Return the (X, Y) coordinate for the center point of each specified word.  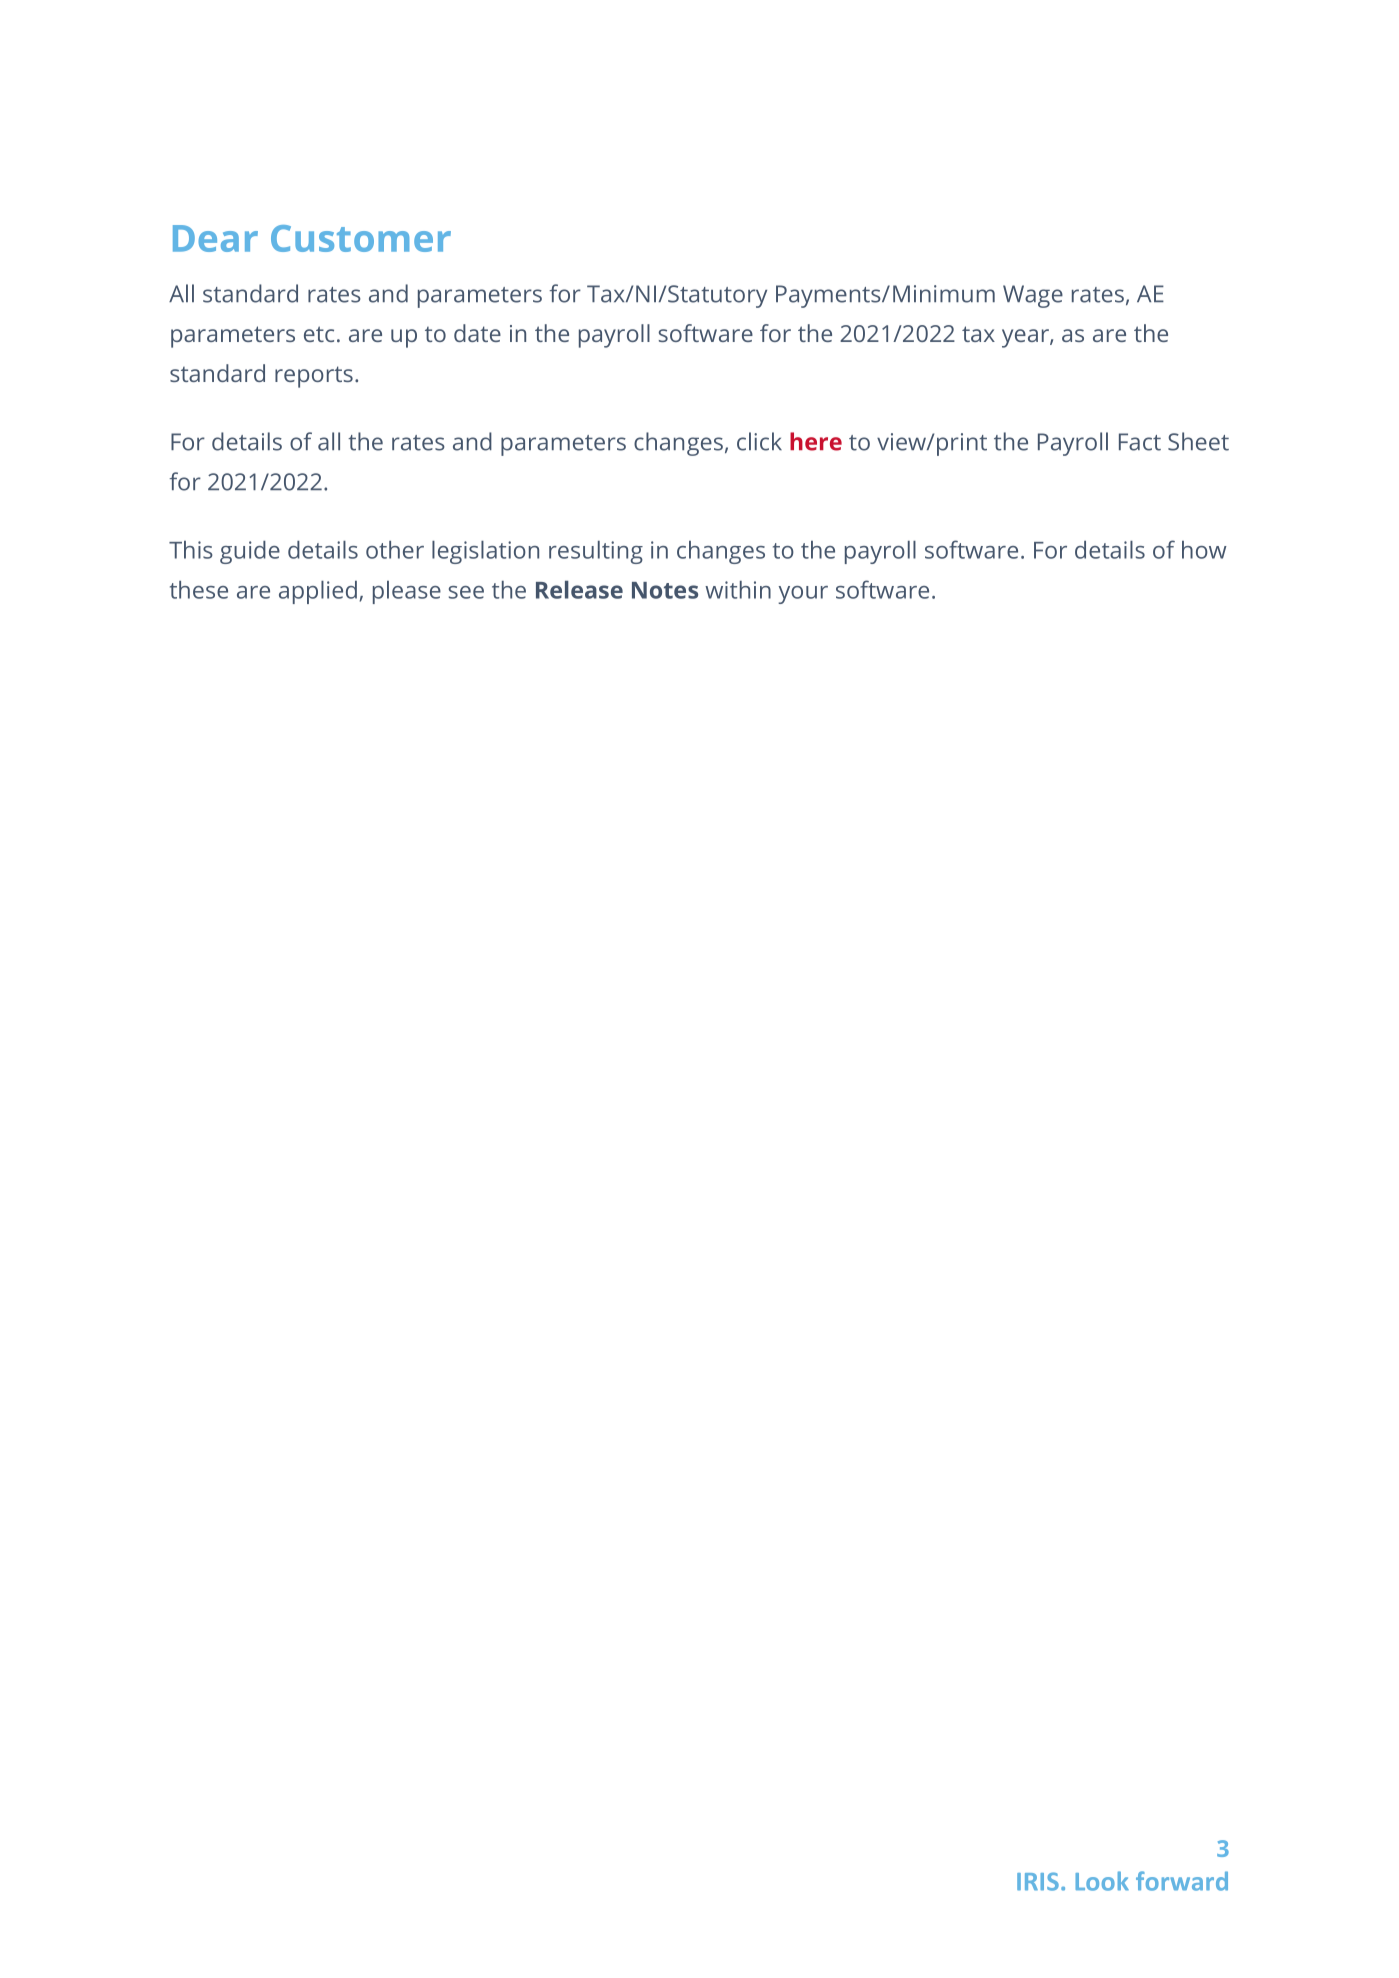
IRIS (1038, 1881)
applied (318, 592)
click (759, 441)
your (803, 595)
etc (319, 334)
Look (1102, 1881)
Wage (1033, 296)
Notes (665, 590)
